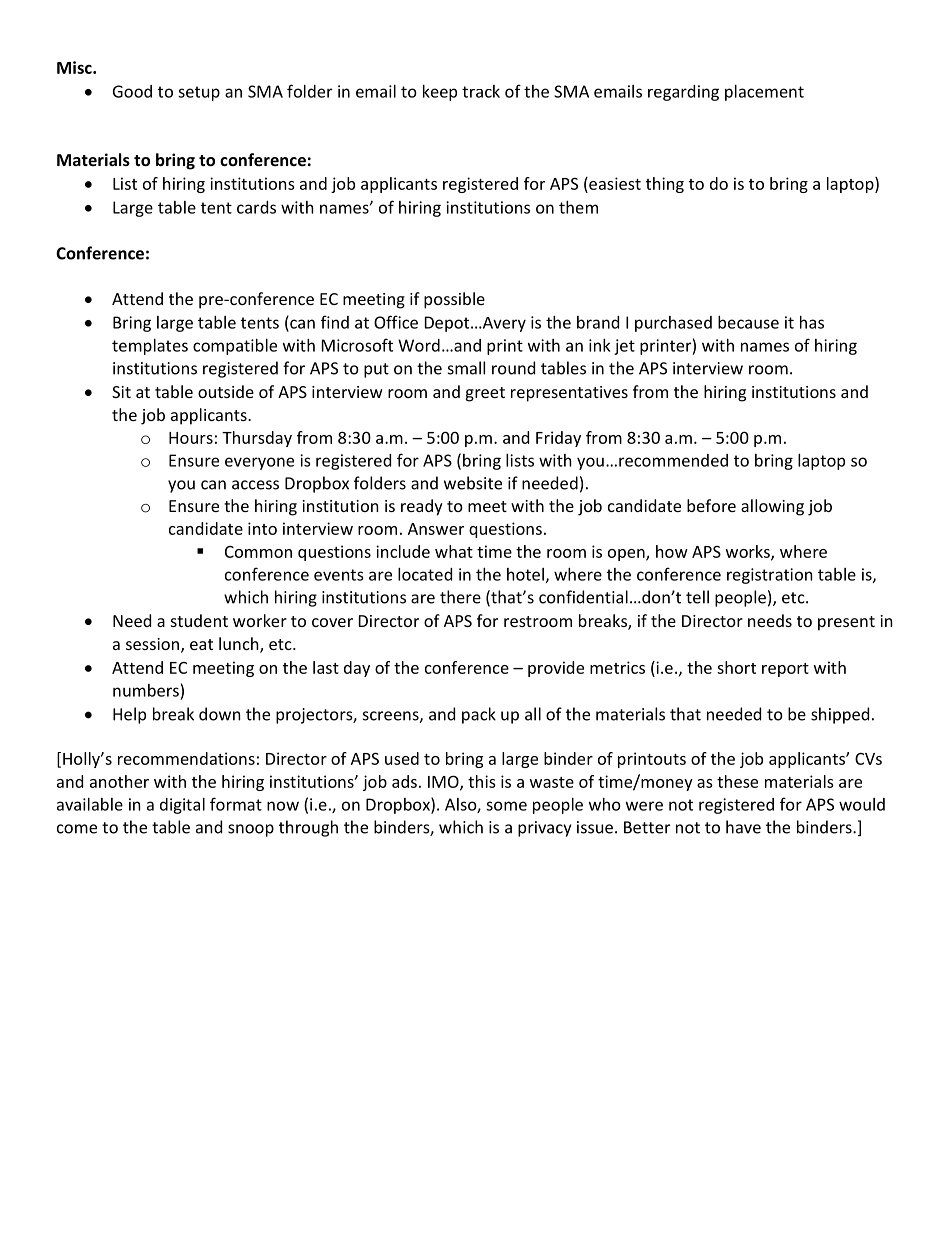  Describe the element at coordinates (191, 438) in the page. I see `Hours` at that location.
